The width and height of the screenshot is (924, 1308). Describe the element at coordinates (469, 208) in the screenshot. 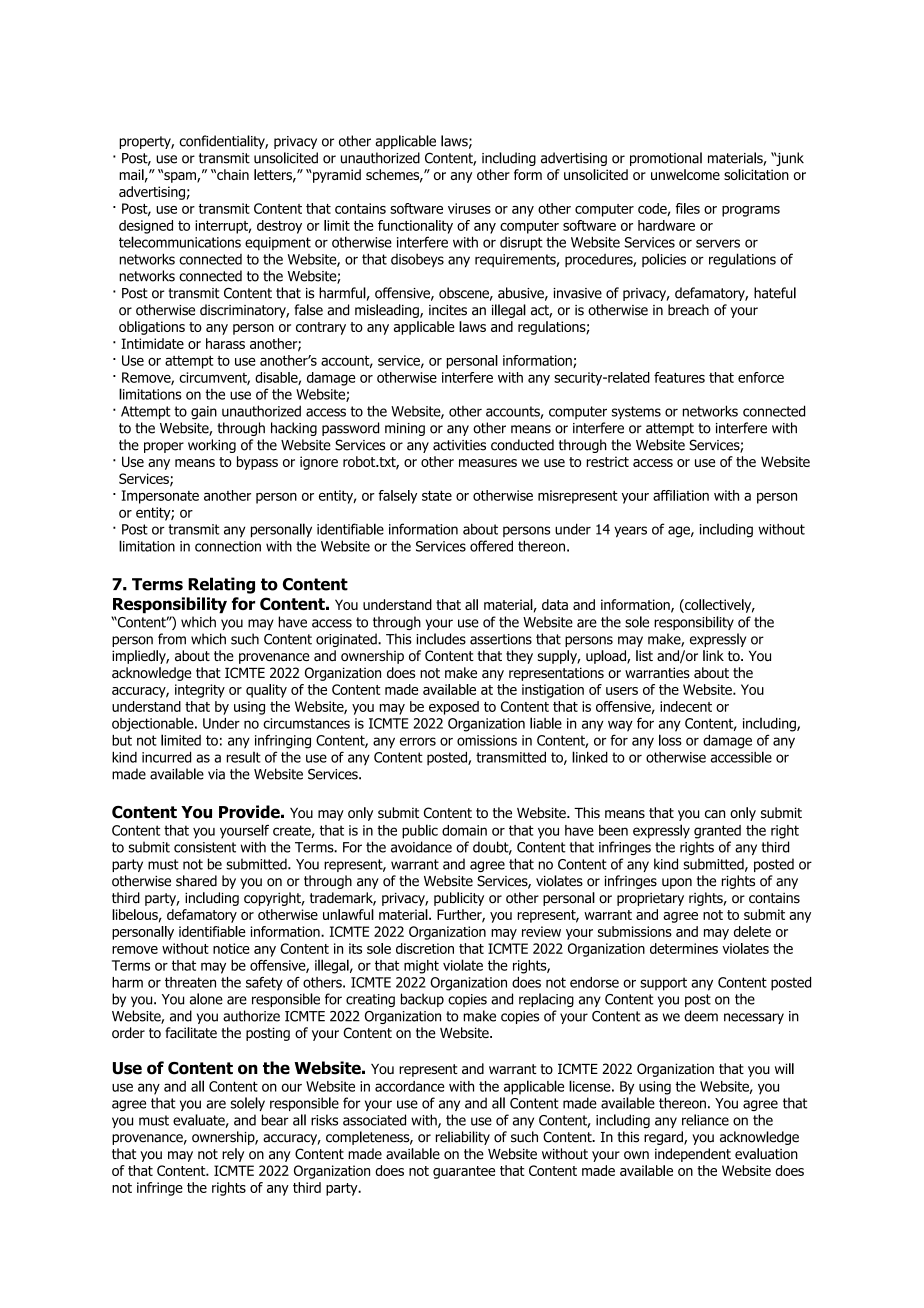

I see `viruses` at that location.
